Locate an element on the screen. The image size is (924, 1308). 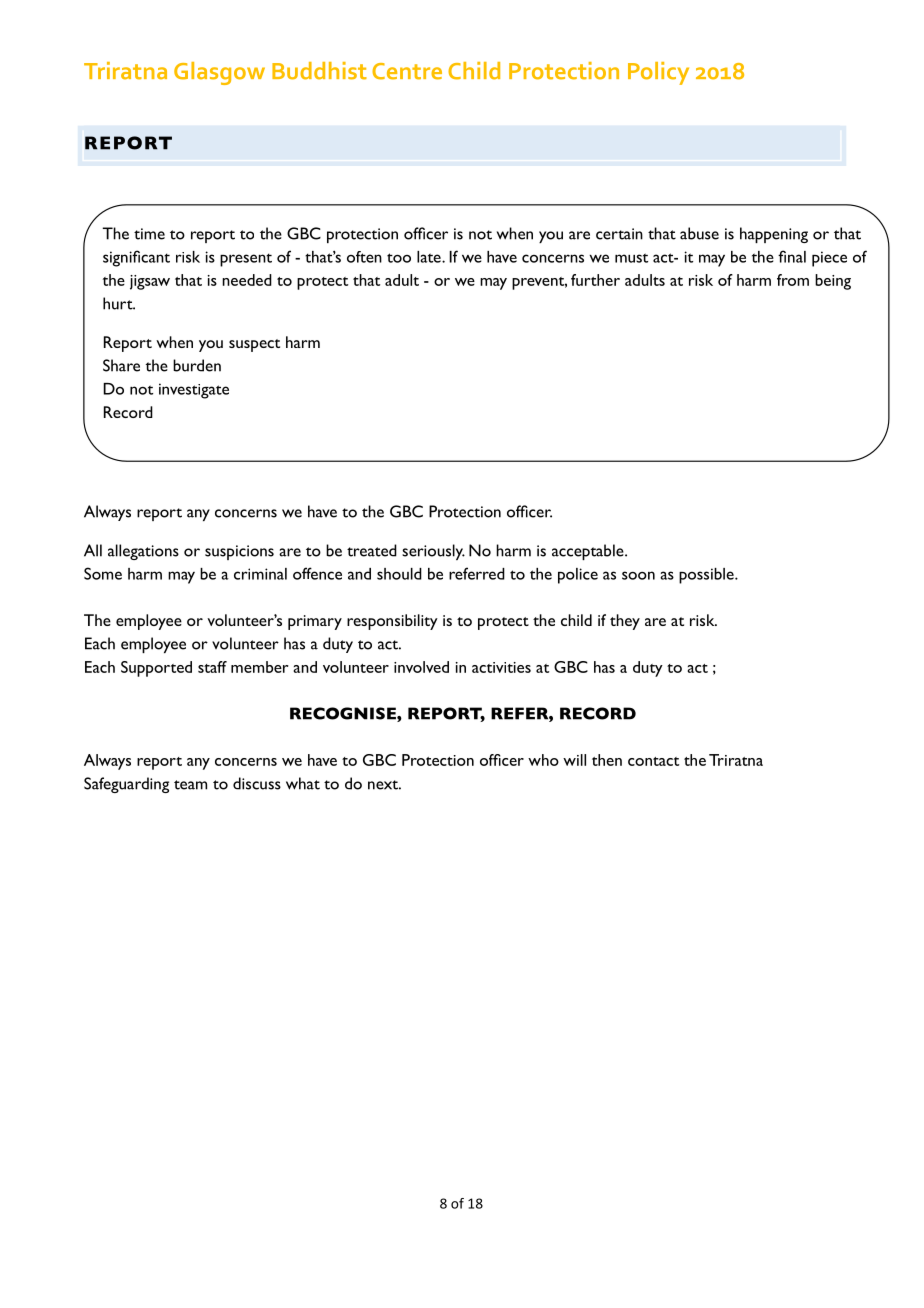
Glasgow is located at coordinates (219, 73).
